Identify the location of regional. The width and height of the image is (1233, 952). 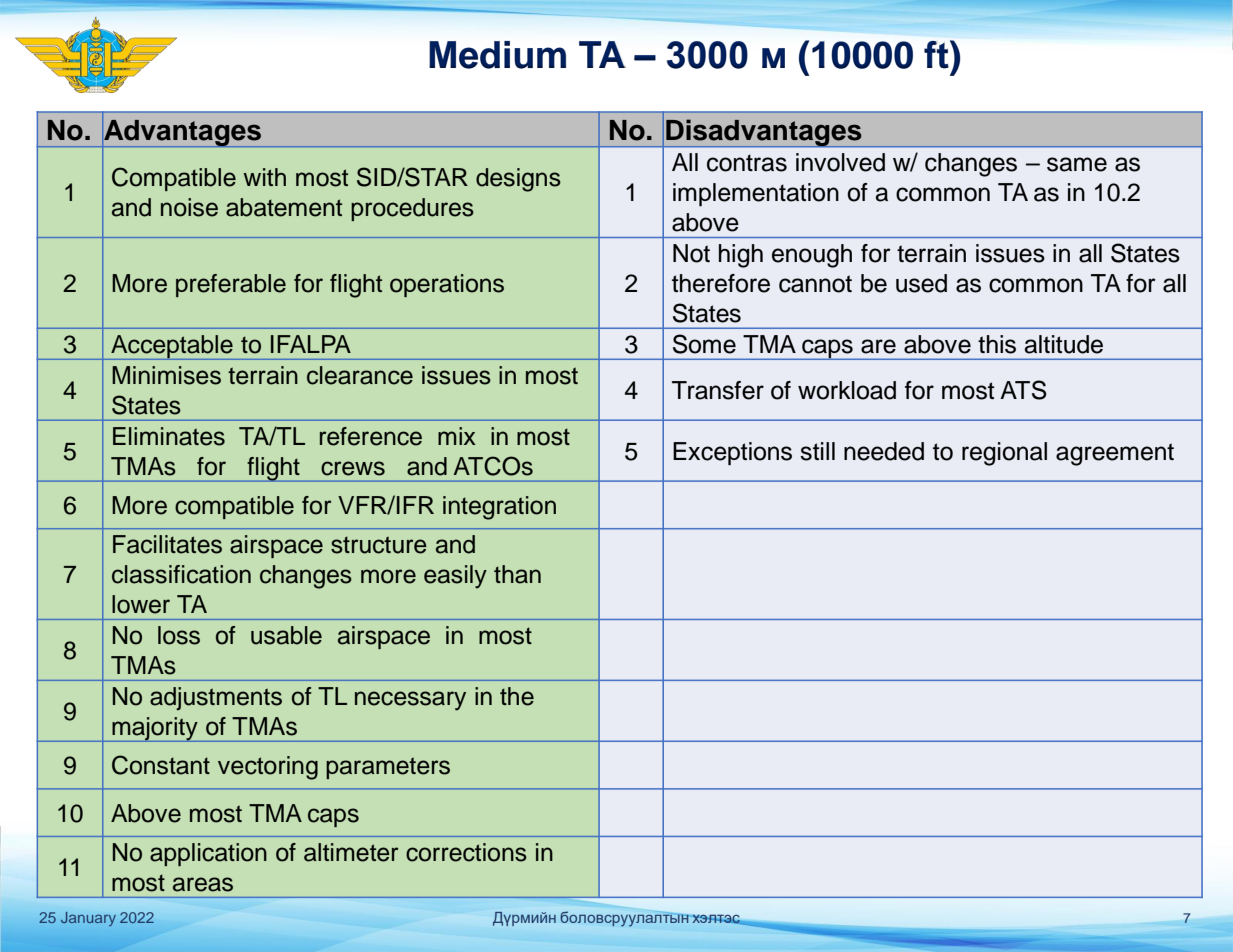
(1004, 454).
